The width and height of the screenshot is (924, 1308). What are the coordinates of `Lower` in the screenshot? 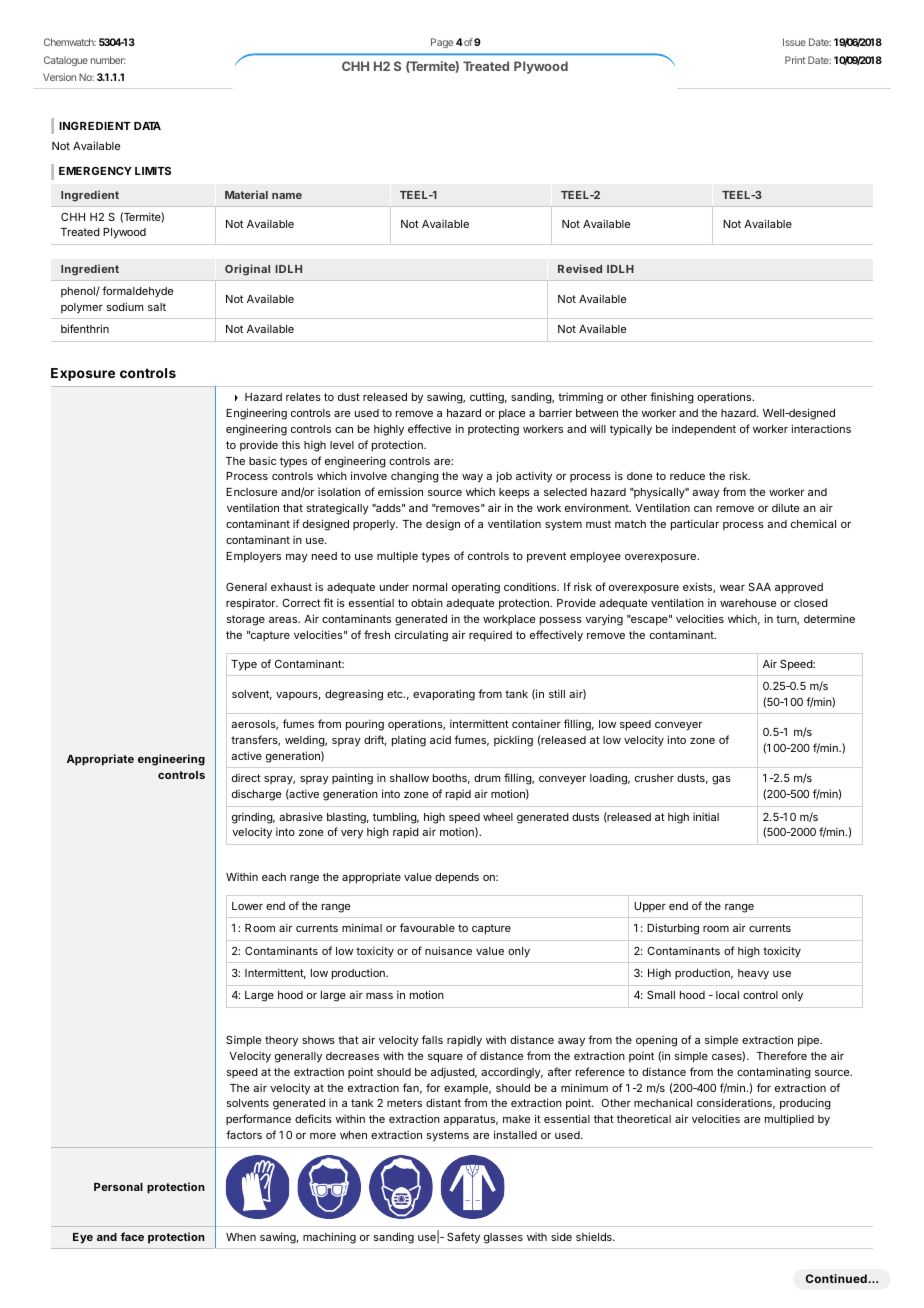 It's located at (247, 906).
